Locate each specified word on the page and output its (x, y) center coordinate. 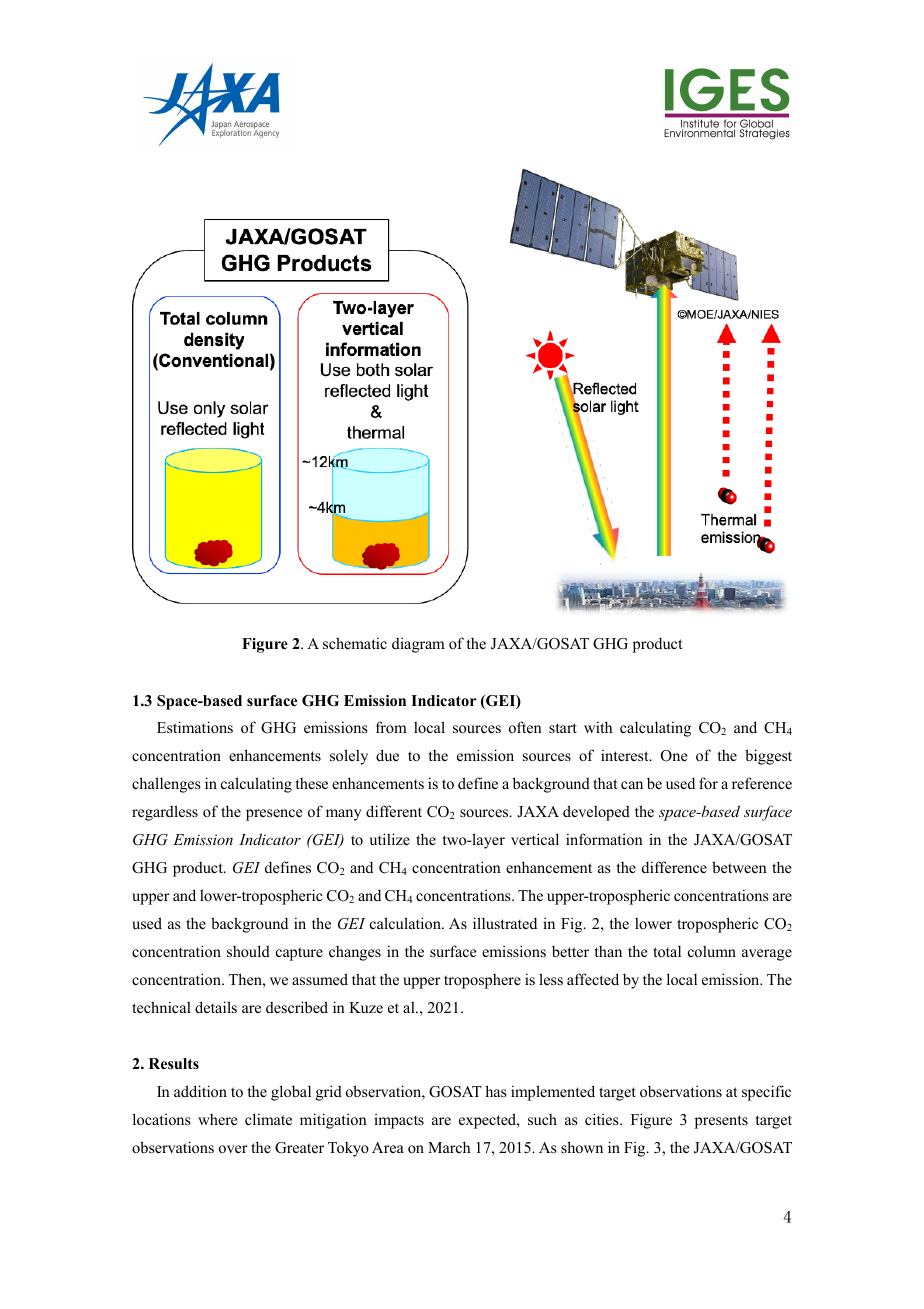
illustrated (505, 923)
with (598, 727)
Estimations (195, 727)
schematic (355, 643)
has (496, 1091)
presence (274, 815)
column (712, 951)
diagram (418, 645)
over (233, 1149)
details (216, 1007)
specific (766, 1093)
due (387, 755)
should (248, 951)
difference (674, 867)
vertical (535, 839)
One (674, 756)
